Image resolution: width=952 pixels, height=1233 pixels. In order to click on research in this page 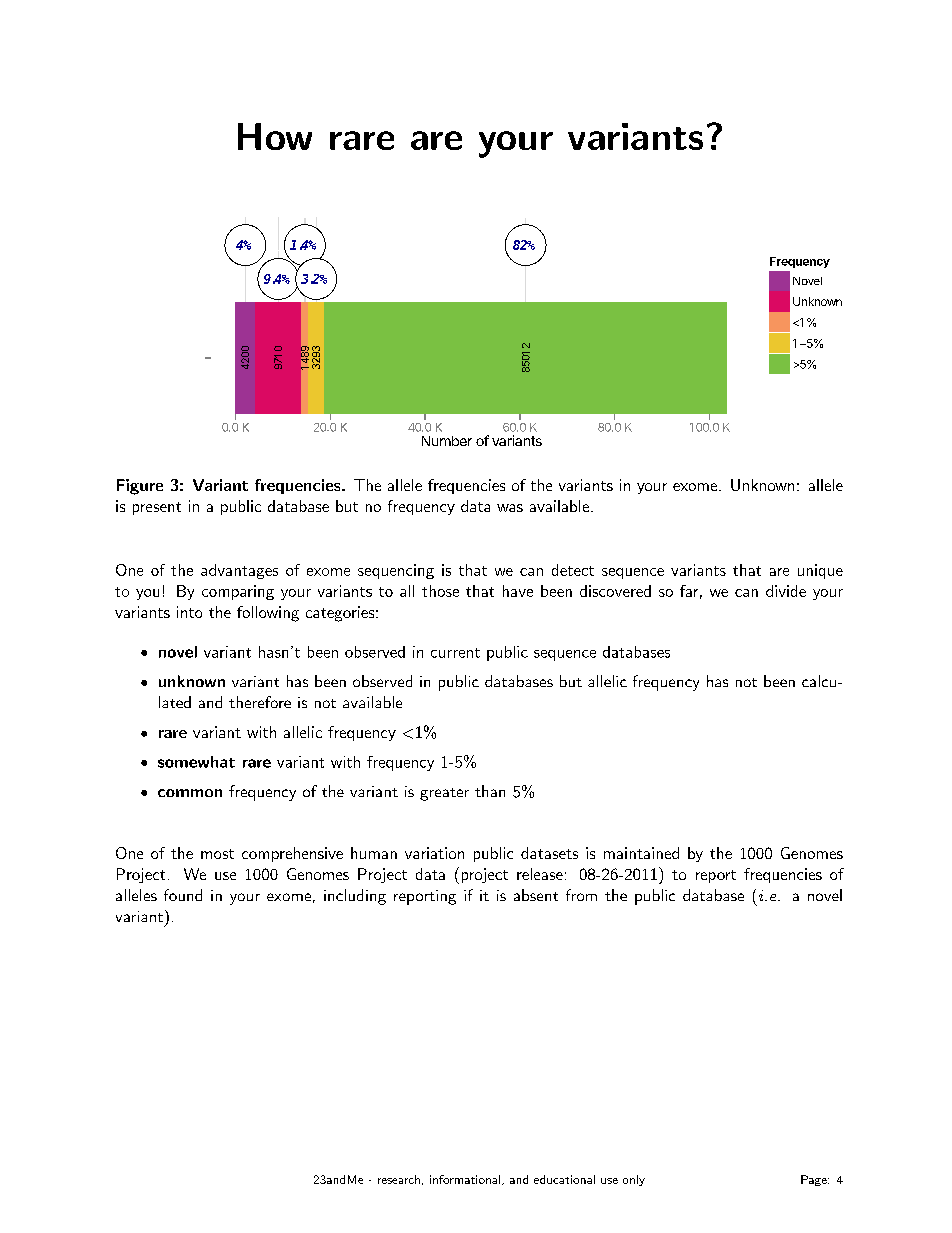, I will do `click(399, 1179)`.
